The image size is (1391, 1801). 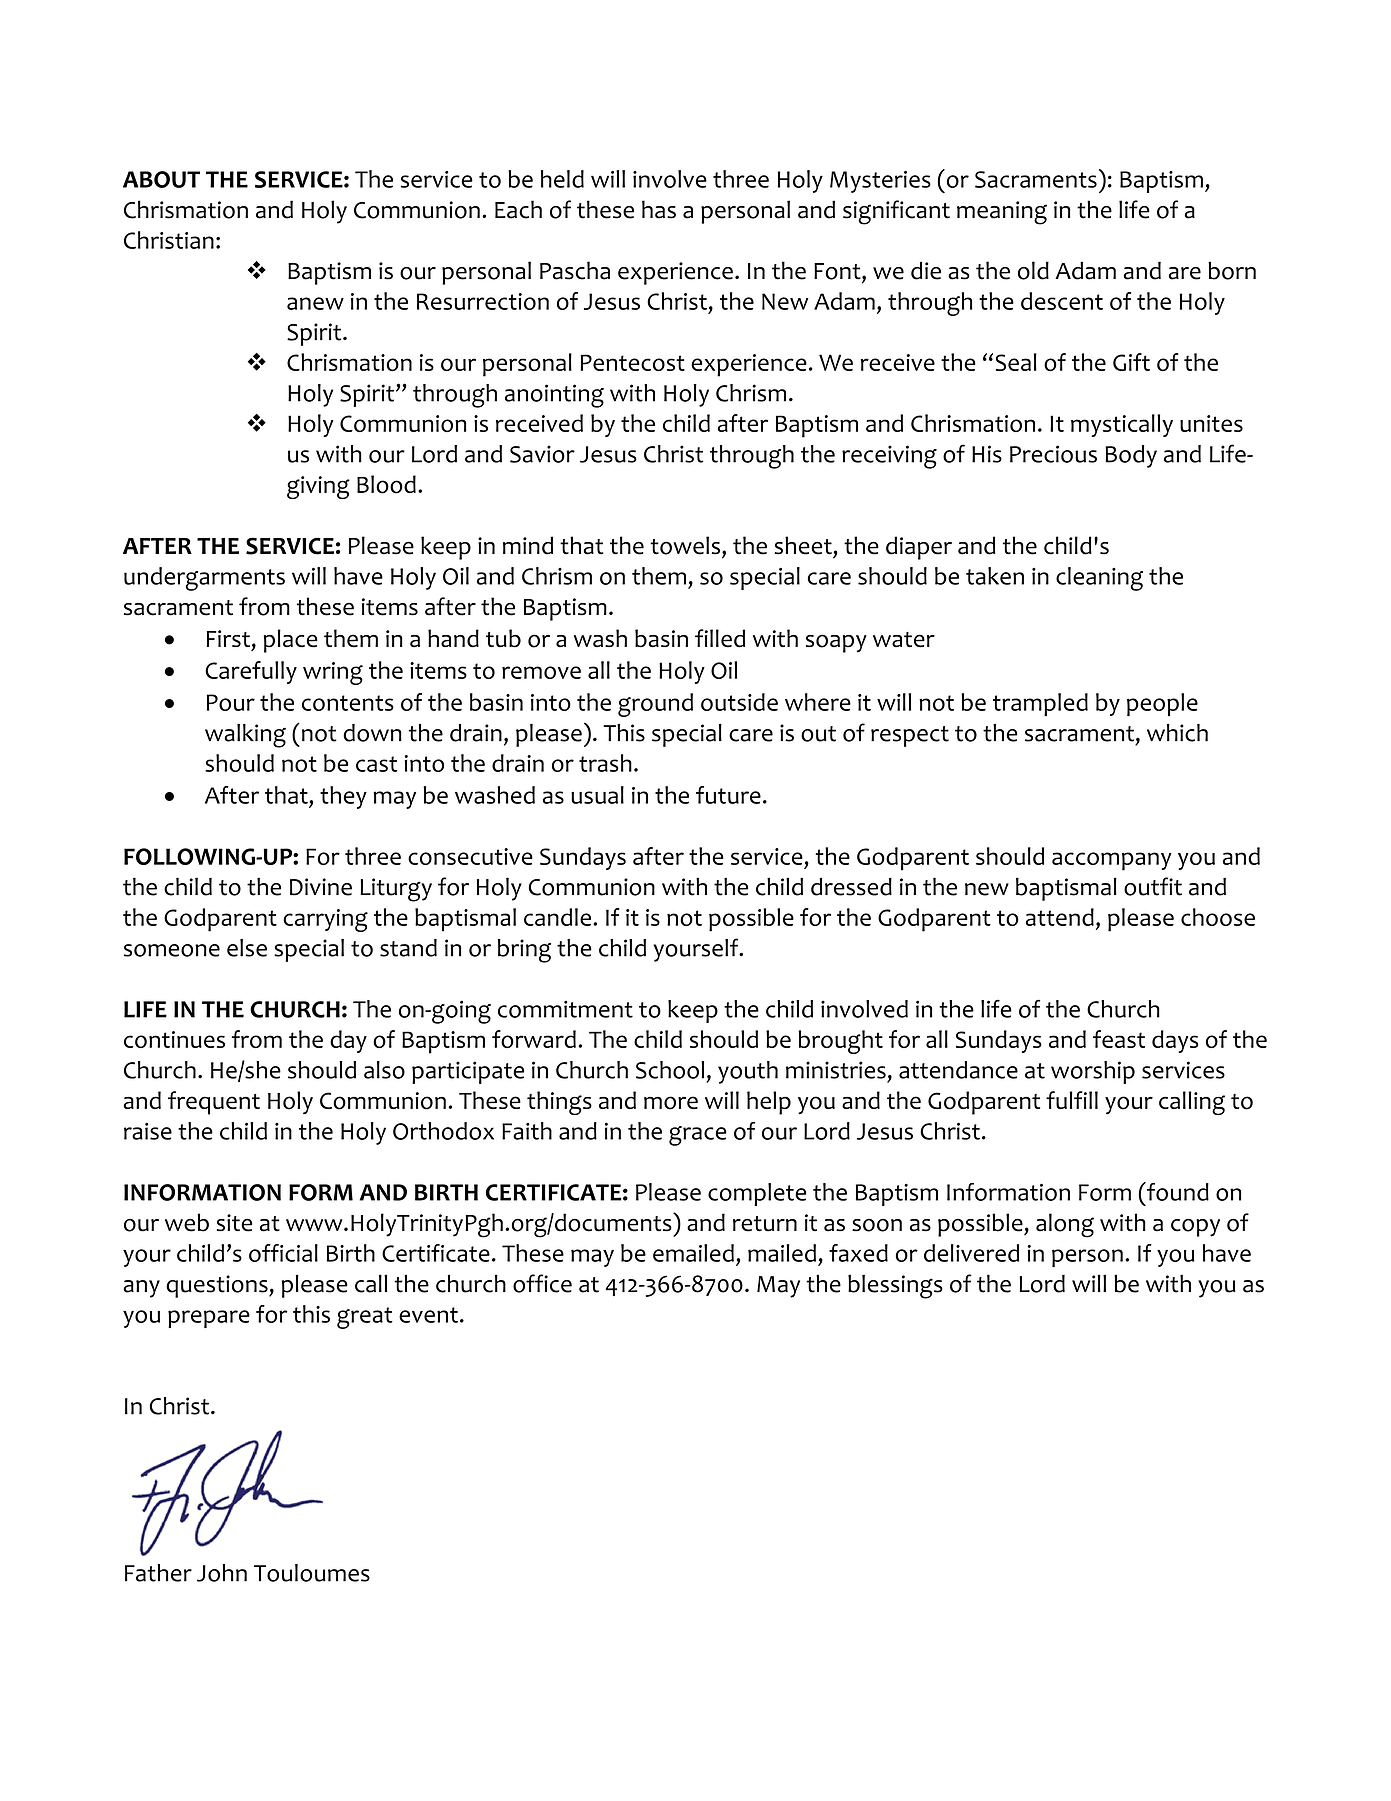 I want to click on feast, so click(x=1119, y=1039).
